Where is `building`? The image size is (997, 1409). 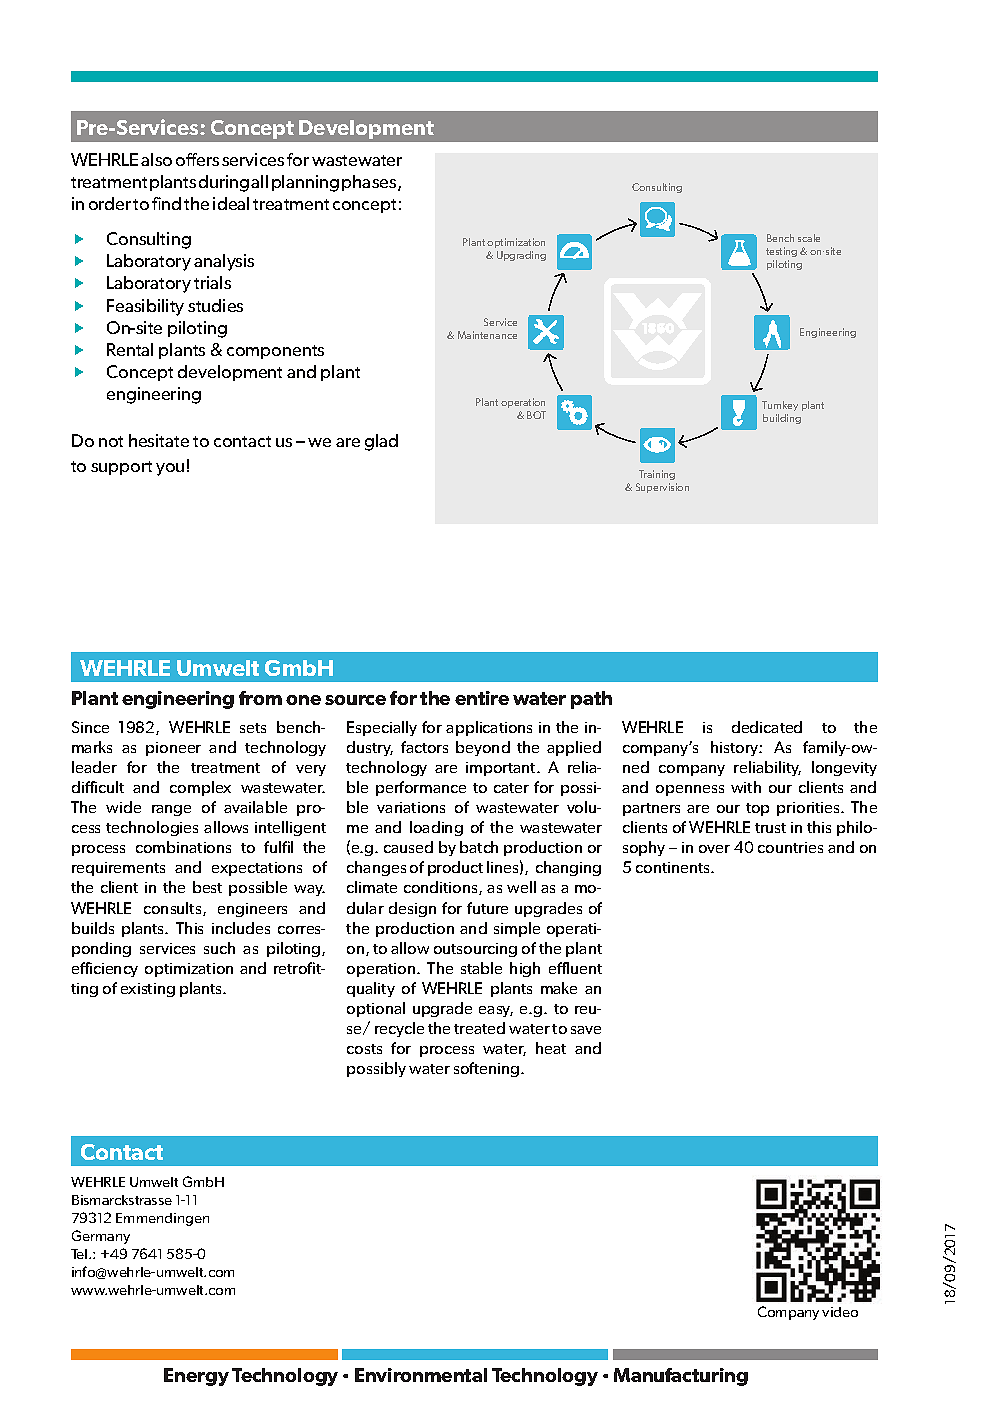
building is located at coordinates (782, 419).
